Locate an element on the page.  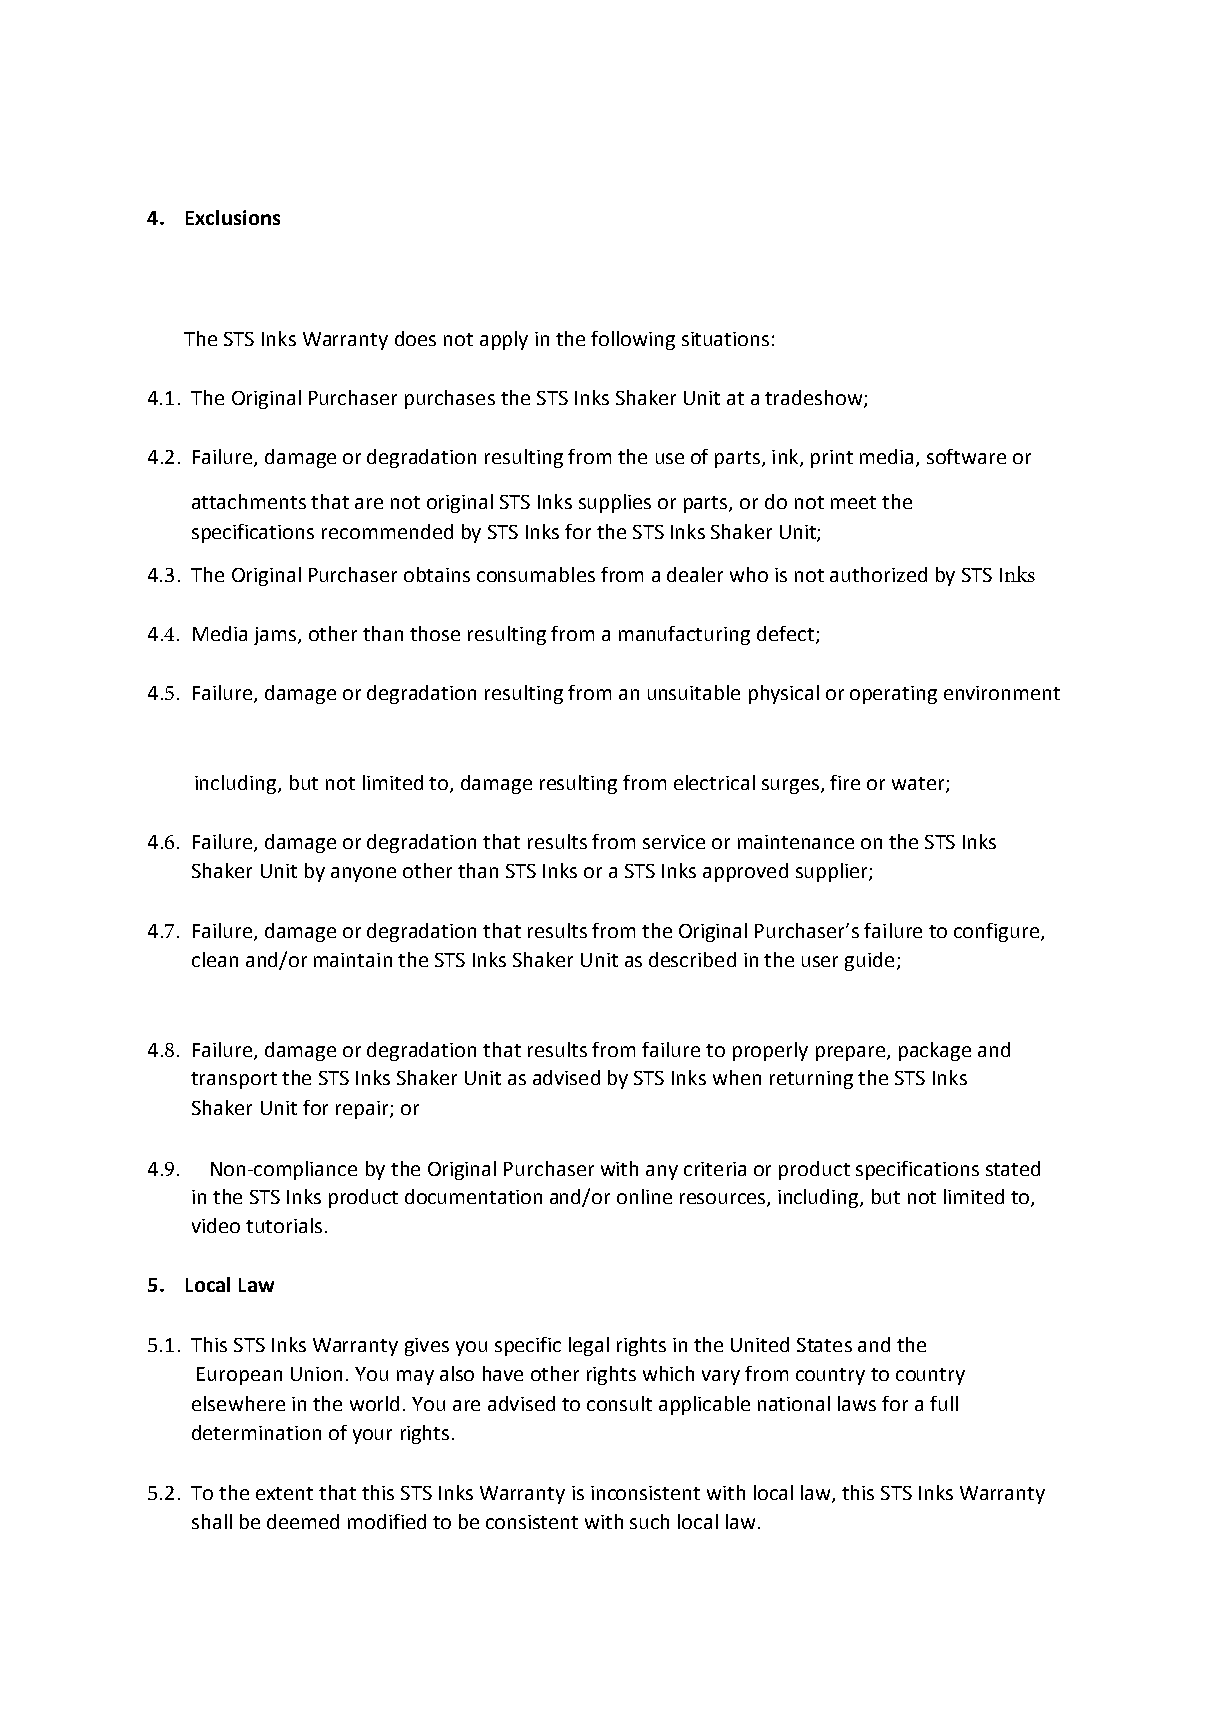
service is located at coordinates (674, 842).
